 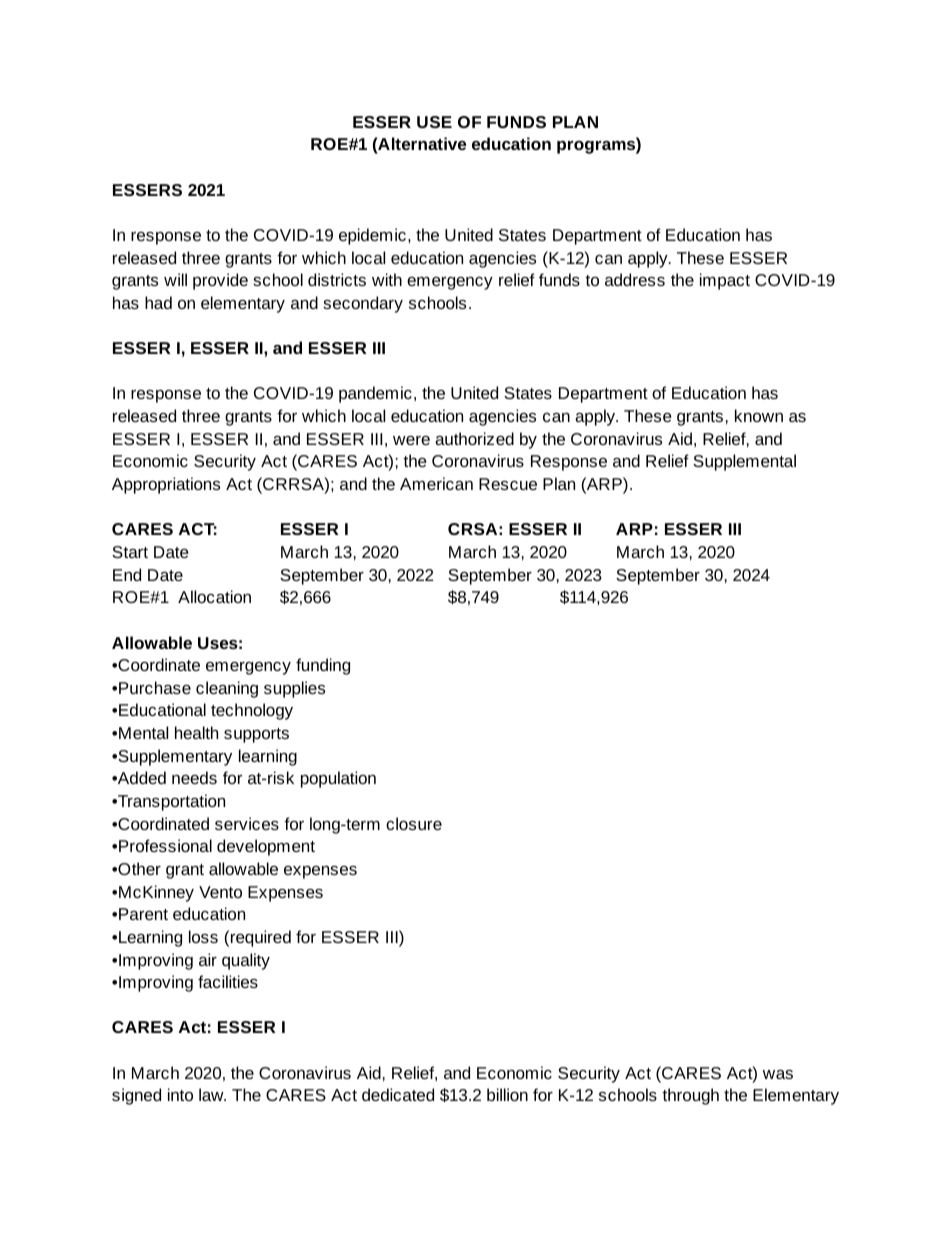 What do you see at coordinates (436, 483) in the screenshot?
I see `American` at bounding box center [436, 483].
